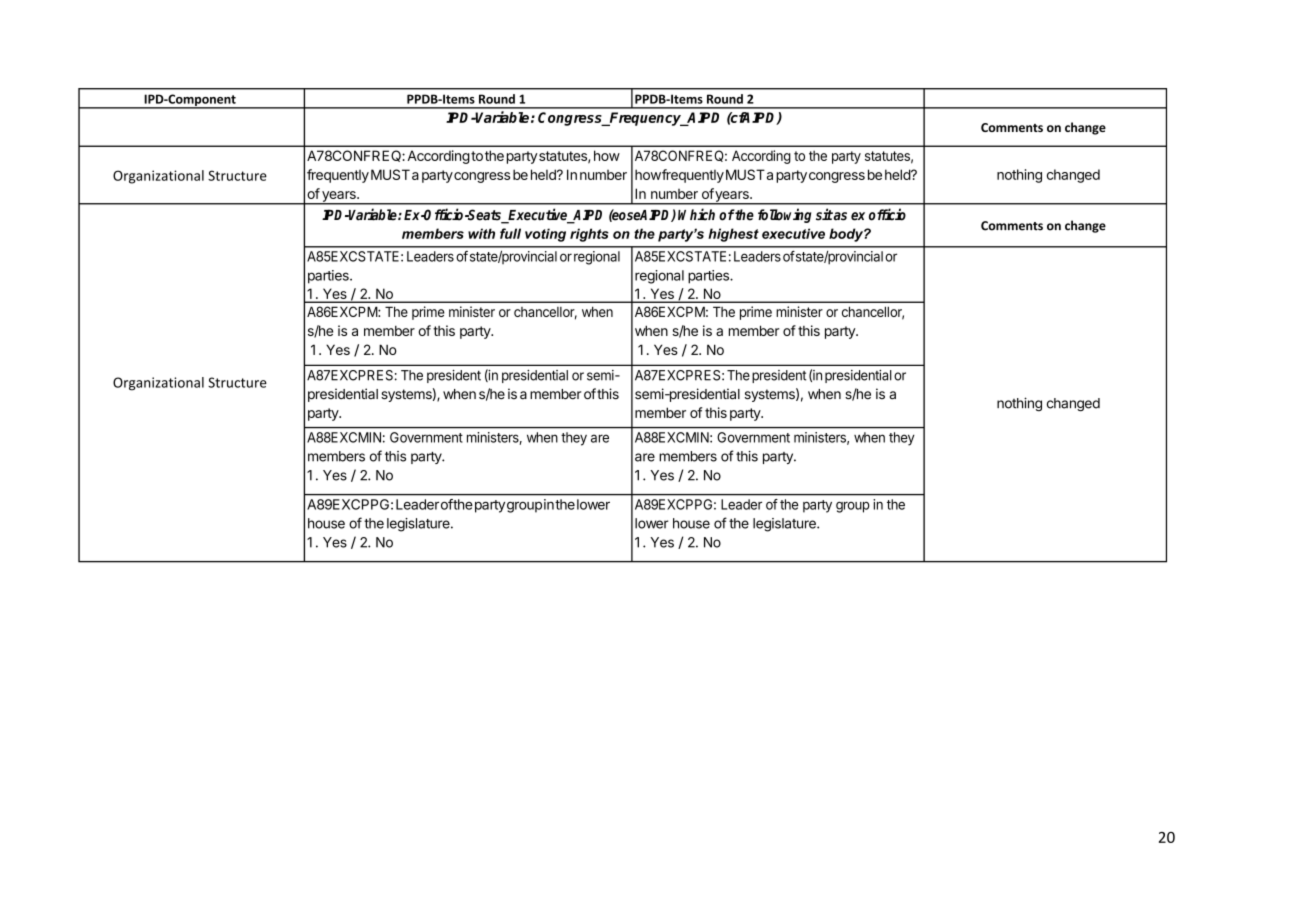 This screenshot has height=924, width=1307. Describe the element at coordinates (589, 235) in the screenshot. I see `rights` at that location.
